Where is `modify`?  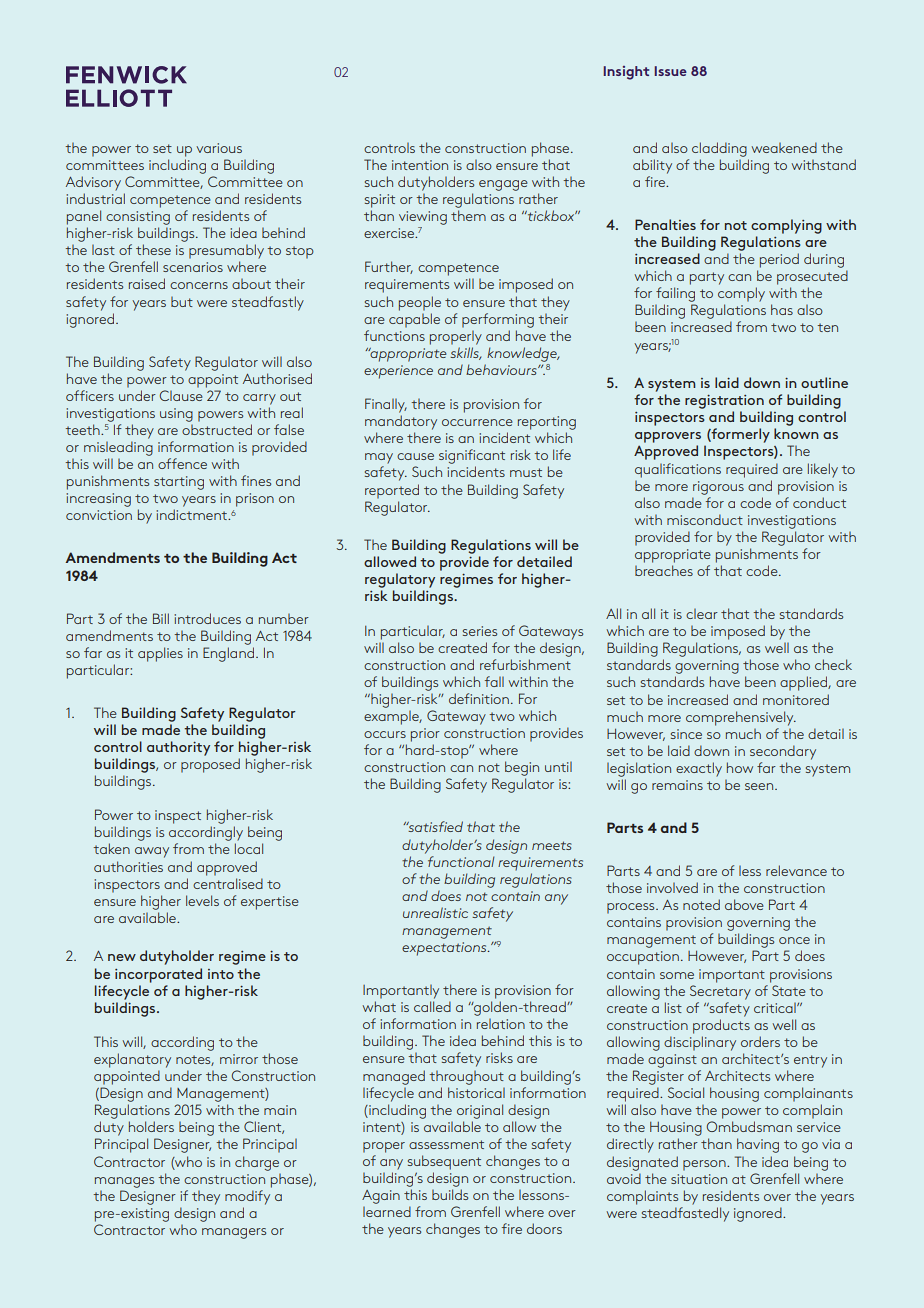
modify is located at coordinates (247, 1197).
